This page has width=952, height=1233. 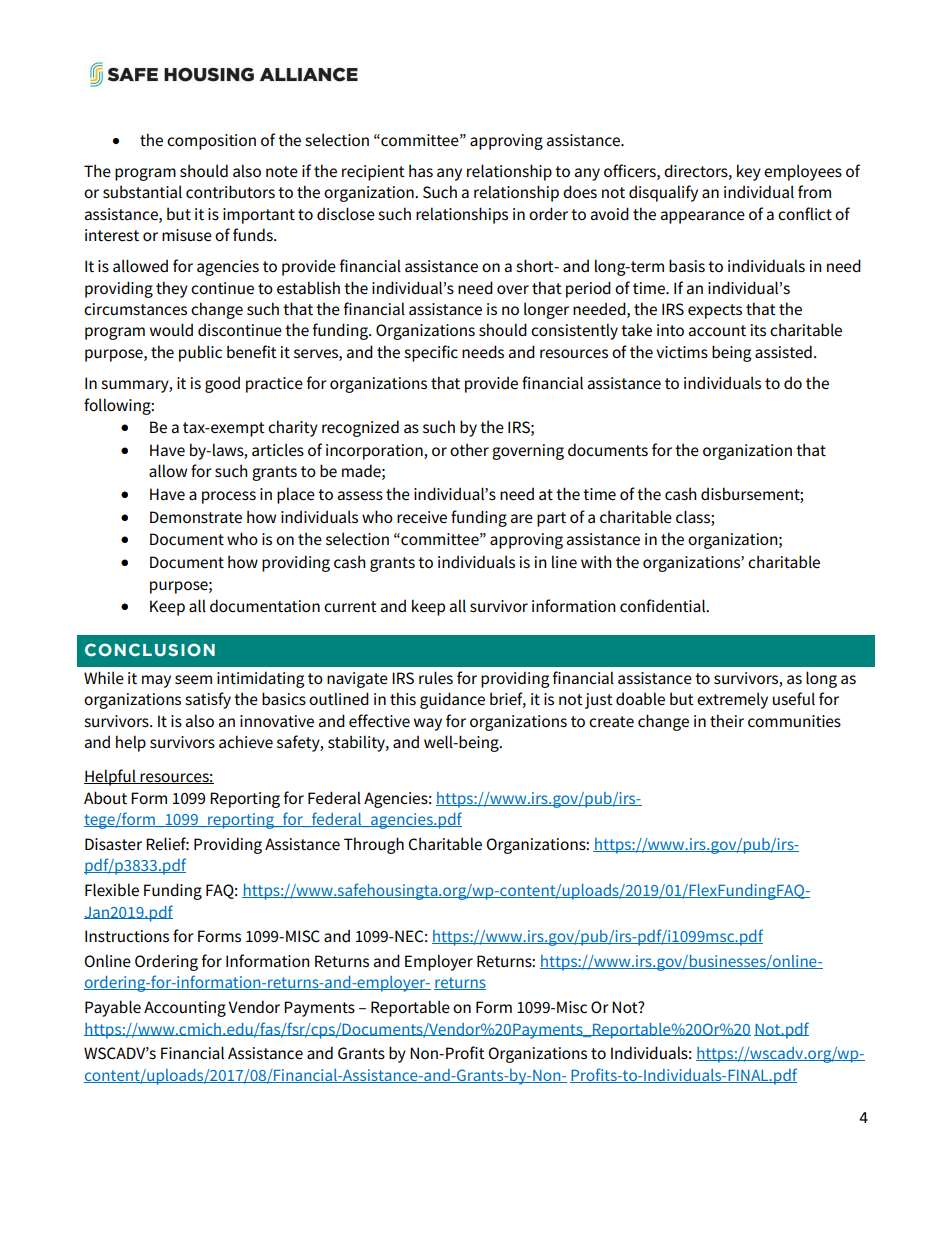 What do you see at coordinates (664, 606) in the page?
I see `confidential` at bounding box center [664, 606].
